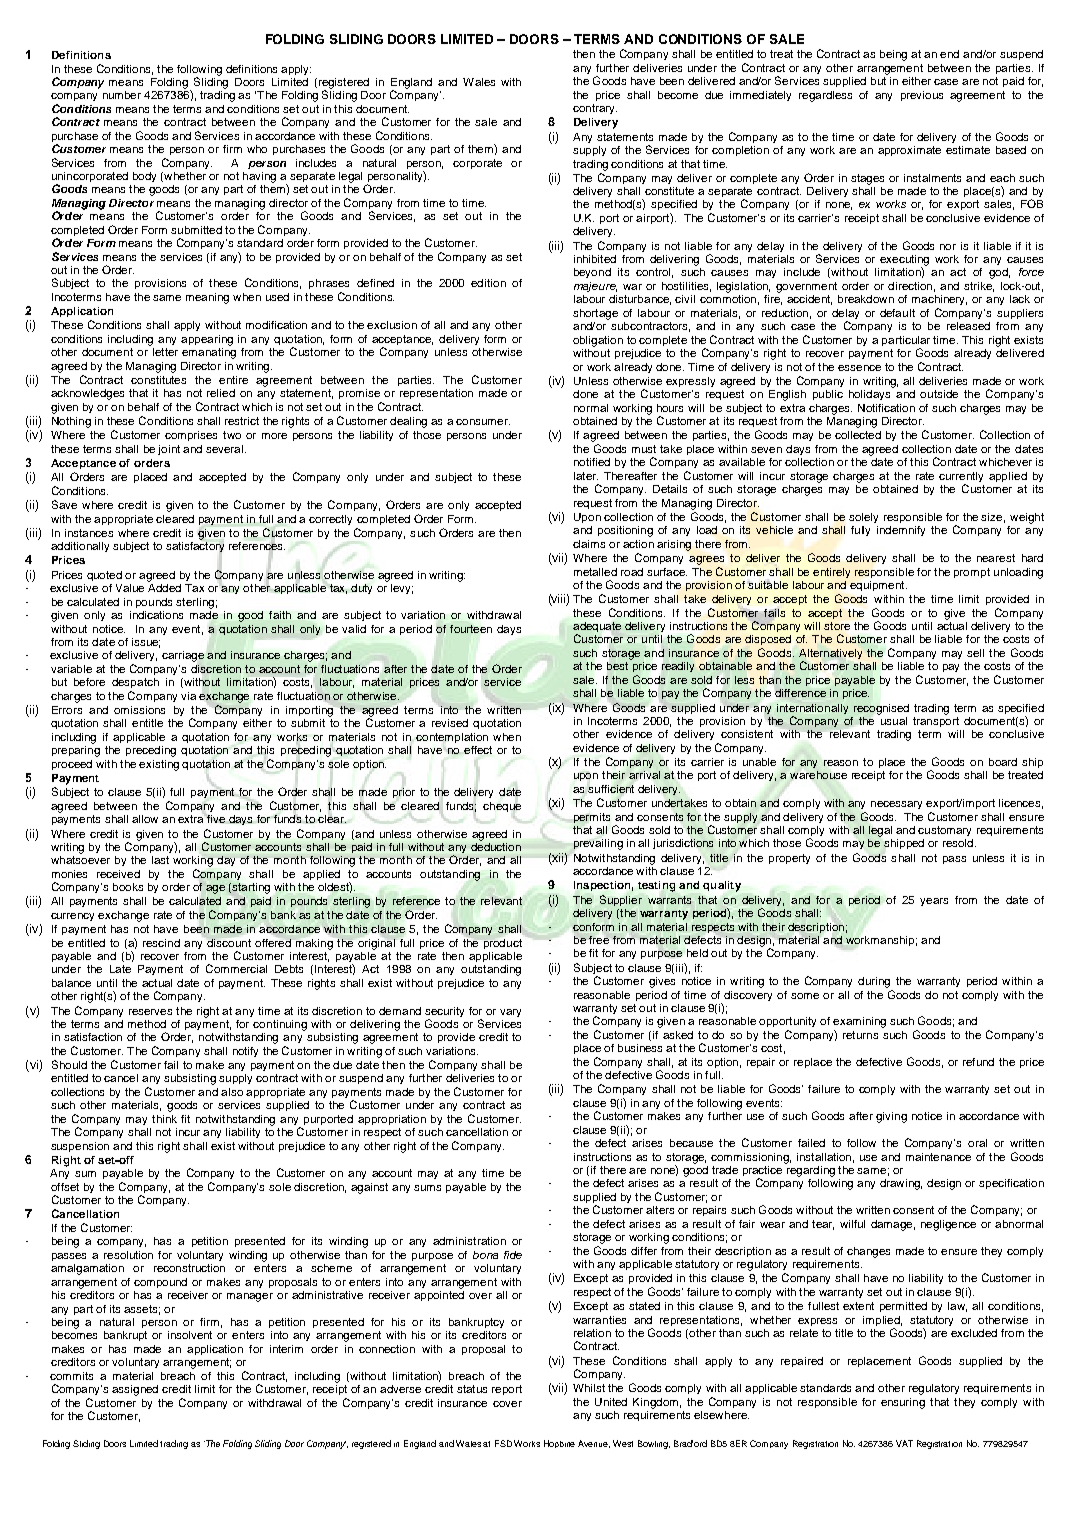 The image size is (1069, 1513). What do you see at coordinates (909, 151) in the screenshot?
I see `approximate` at bounding box center [909, 151].
